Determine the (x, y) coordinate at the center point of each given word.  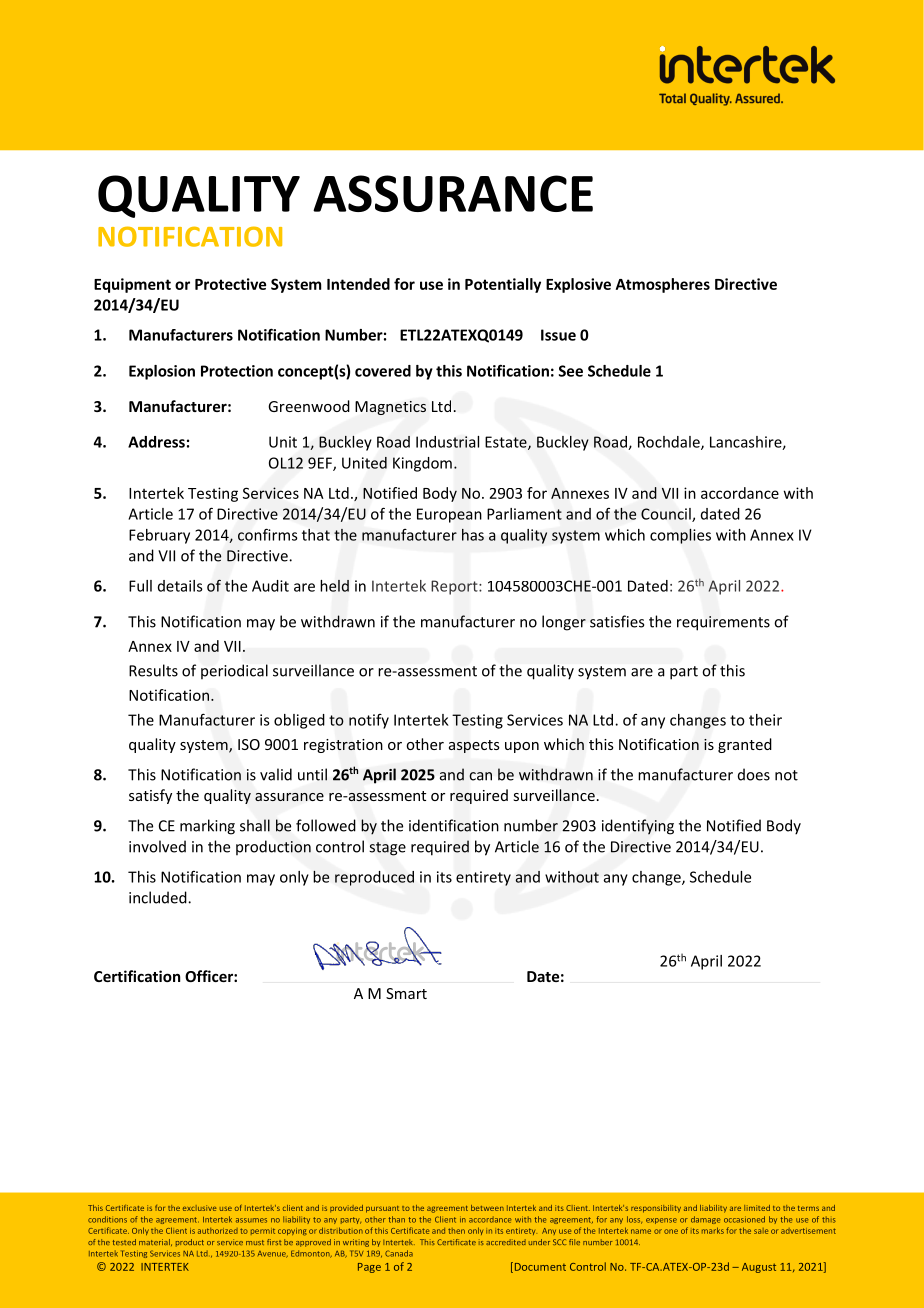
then (456, 1231)
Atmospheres (663, 285)
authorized (218, 1231)
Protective (230, 284)
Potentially (503, 285)
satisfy (150, 796)
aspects (474, 746)
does (754, 774)
